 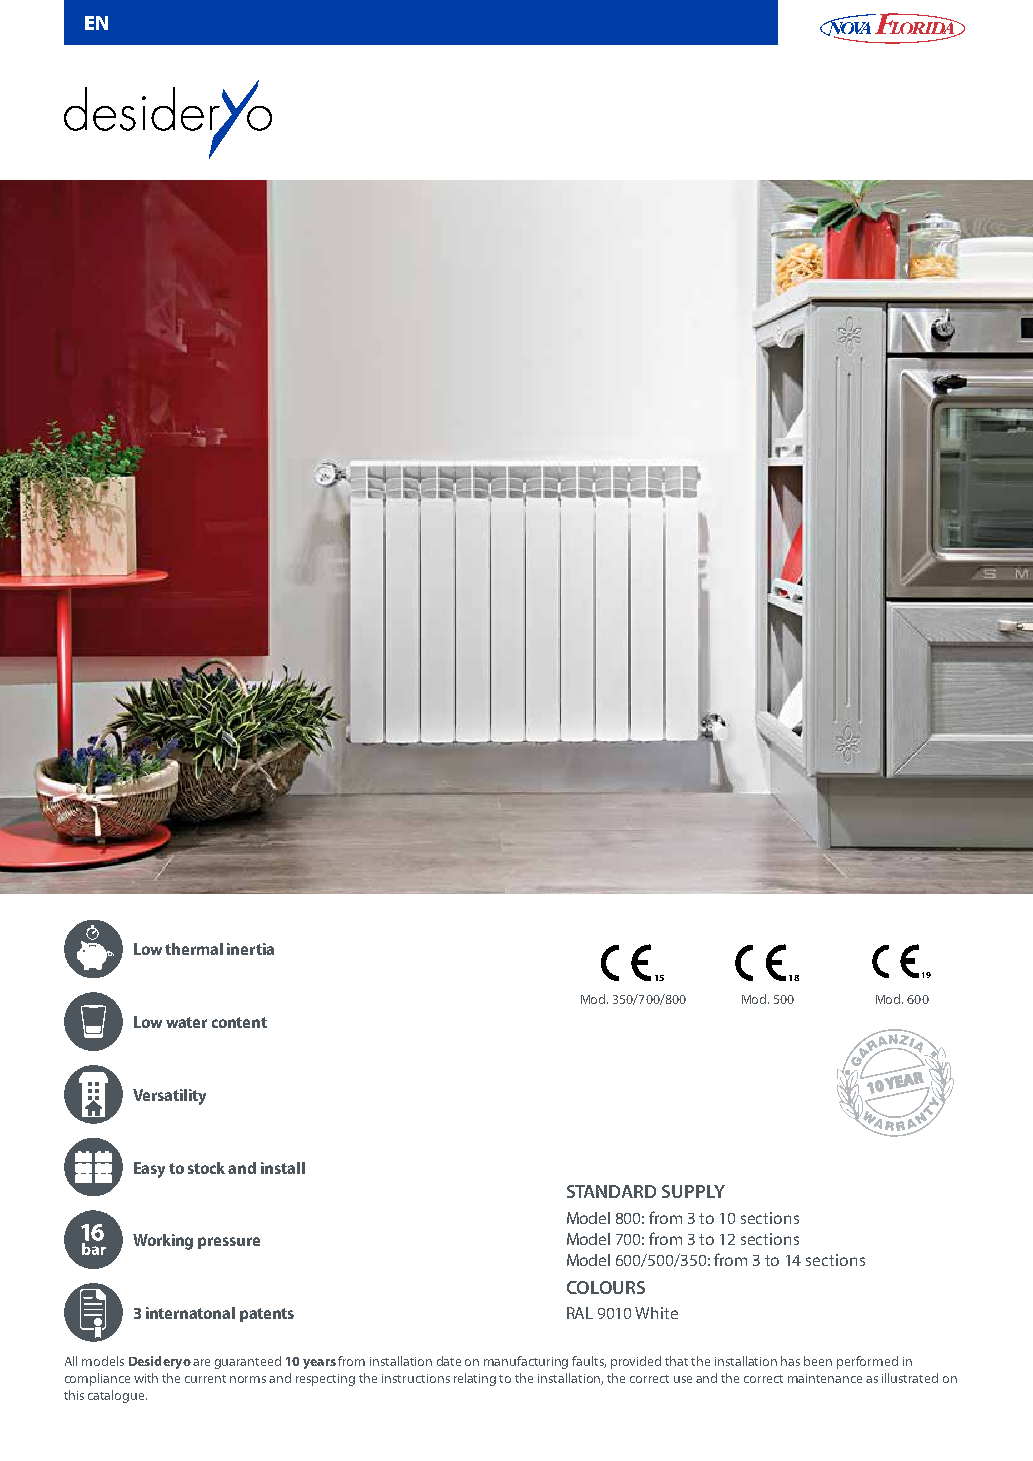 What do you see at coordinates (475, 1379) in the screenshot?
I see `relating` at bounding box center [475, 1379].
